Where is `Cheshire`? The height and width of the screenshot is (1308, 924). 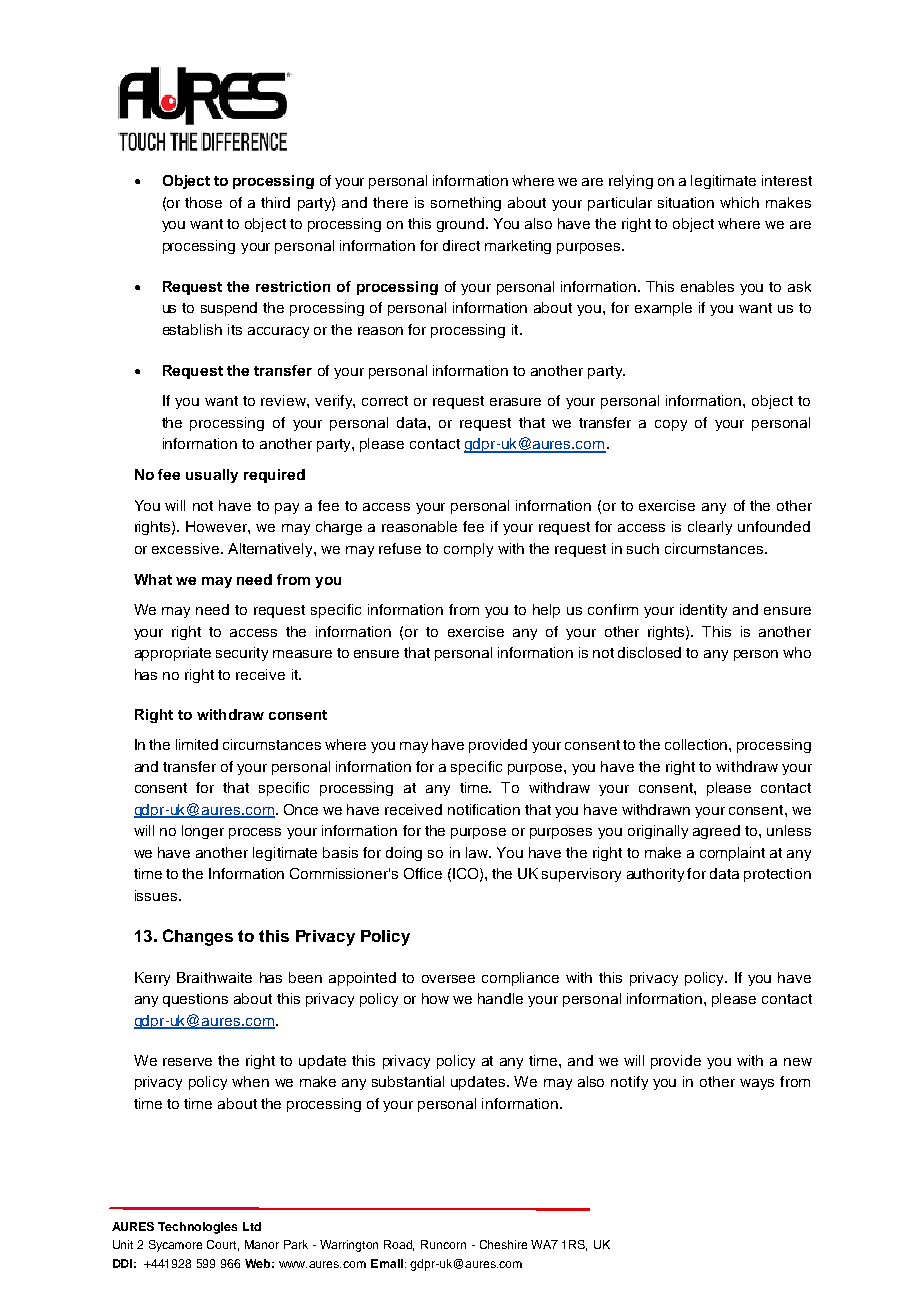 Cheshire is located at coordinates (503, 1244).
